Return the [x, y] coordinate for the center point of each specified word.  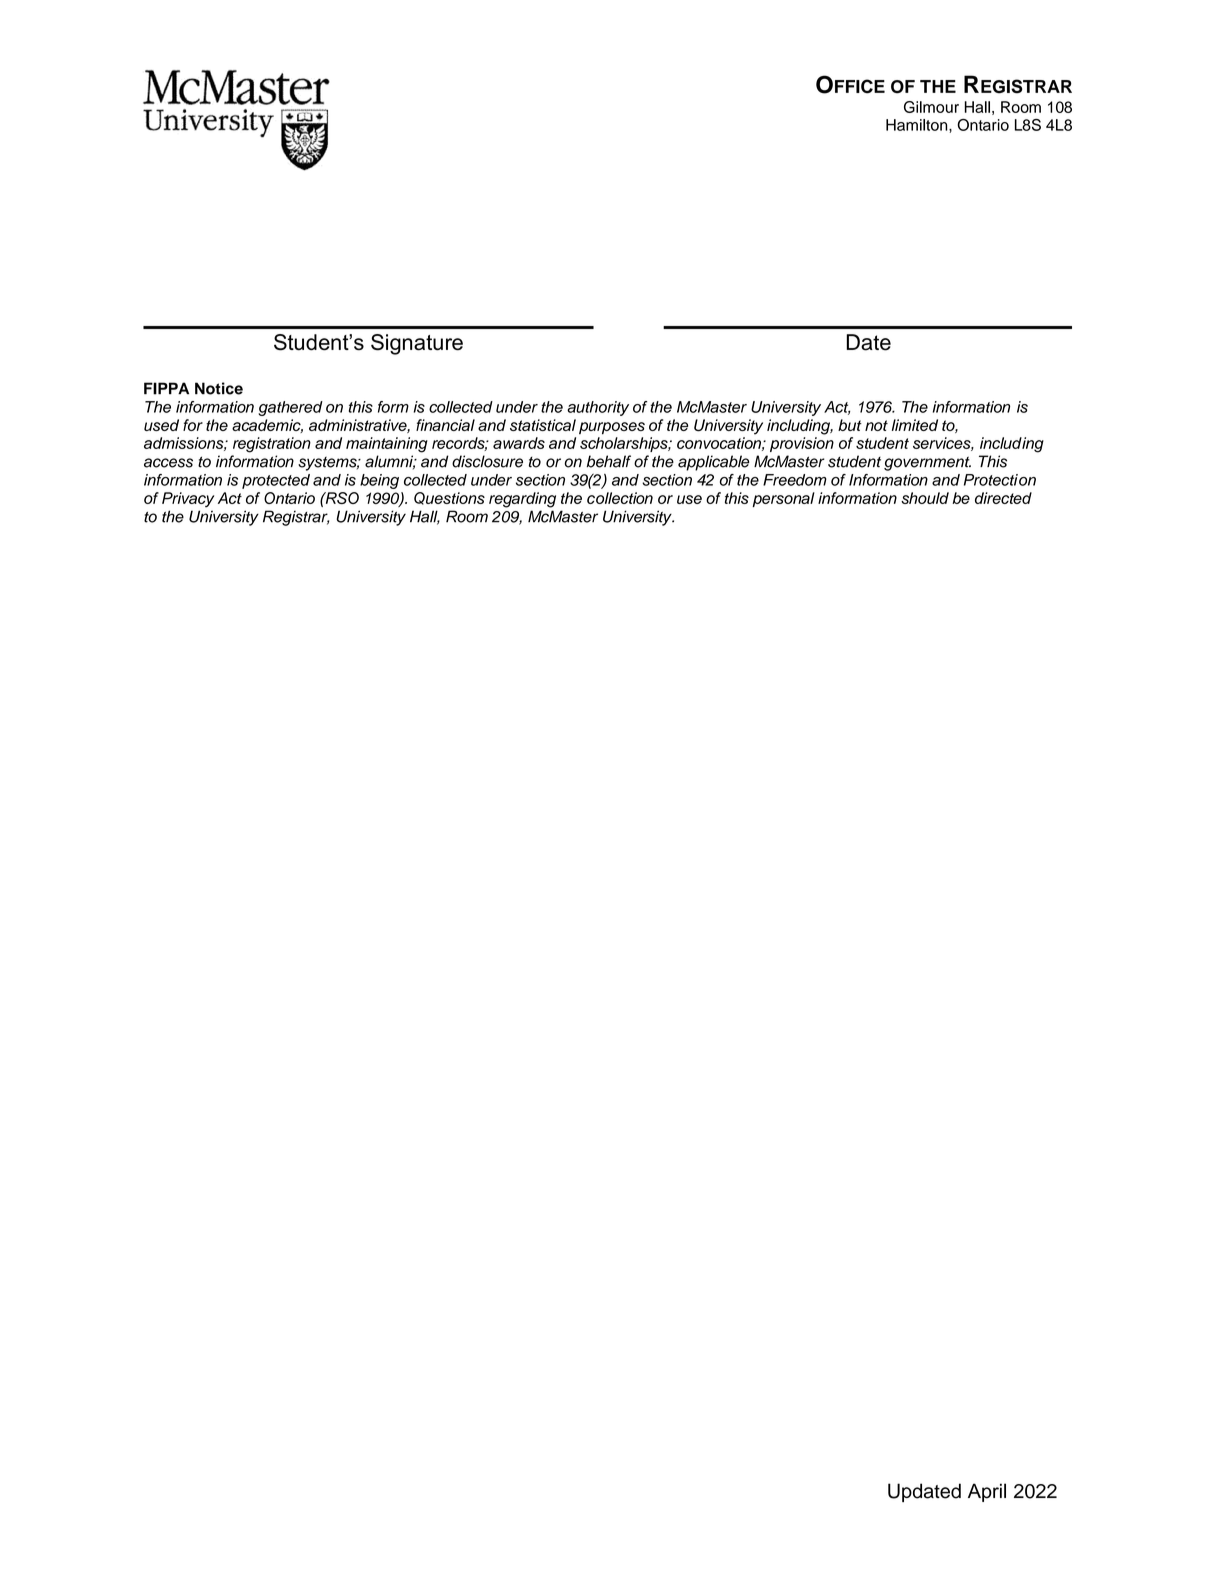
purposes [612, 428]
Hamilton [918, 126]
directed [1003, 498]
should [925, 498]
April [987, 1492]
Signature [417, 344]
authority [598, 408]
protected [276, 481]
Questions [449, 498]
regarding [522, 500]
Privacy [188, 499]
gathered [290, 408]
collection [620, 498]
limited [915, 425]
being [379, 481]
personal [783, 499]
